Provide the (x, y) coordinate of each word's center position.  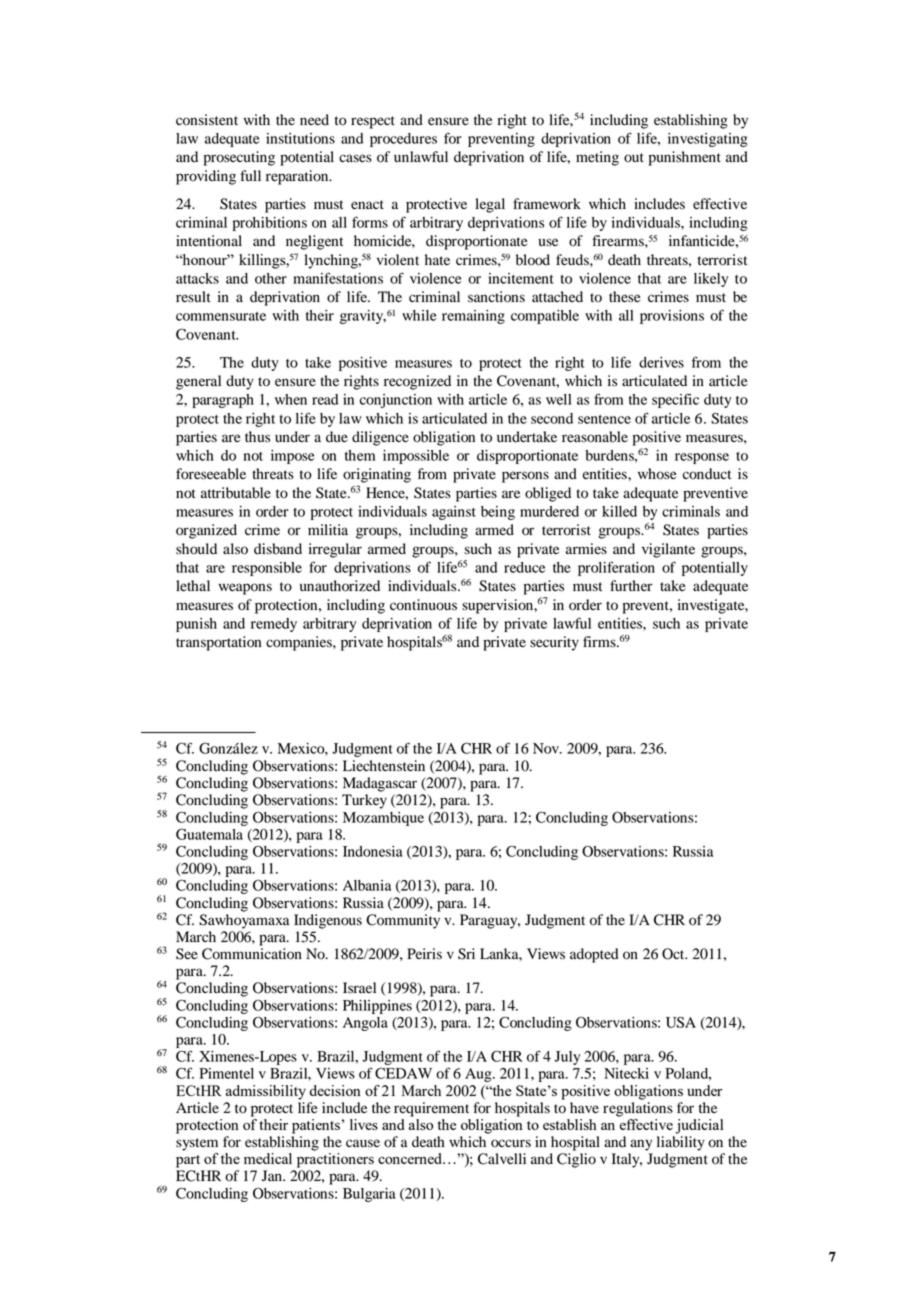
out (634, 158)
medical (268, 1158)
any (641, 1145)
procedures (403, 140)
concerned (411, 1158)
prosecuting (239, 158)
